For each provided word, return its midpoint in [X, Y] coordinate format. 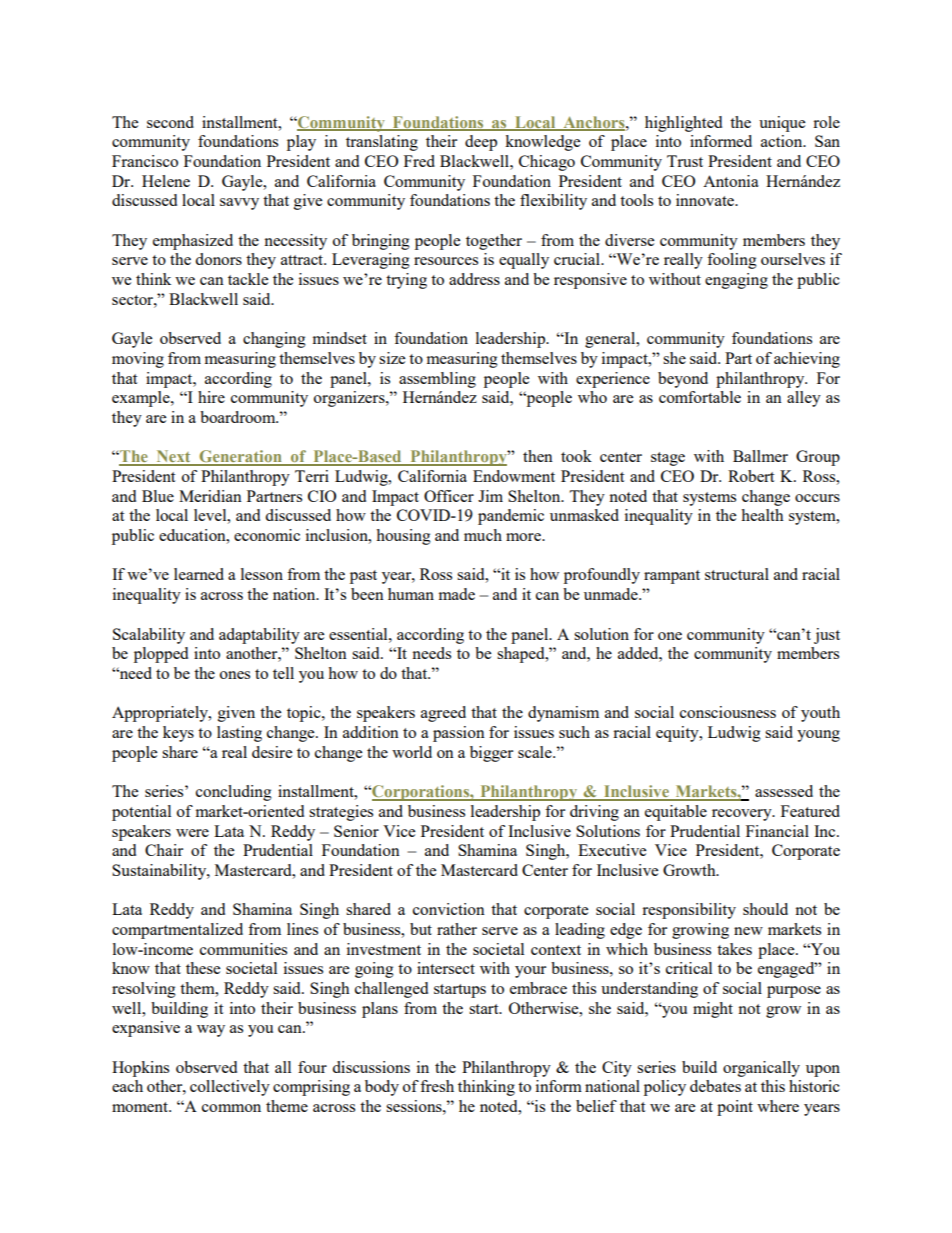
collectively [230, 1088]
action [783, 141]
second [170, 122]
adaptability [259, 636]
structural [737, 574]
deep [481, 143]
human [411, 594]
